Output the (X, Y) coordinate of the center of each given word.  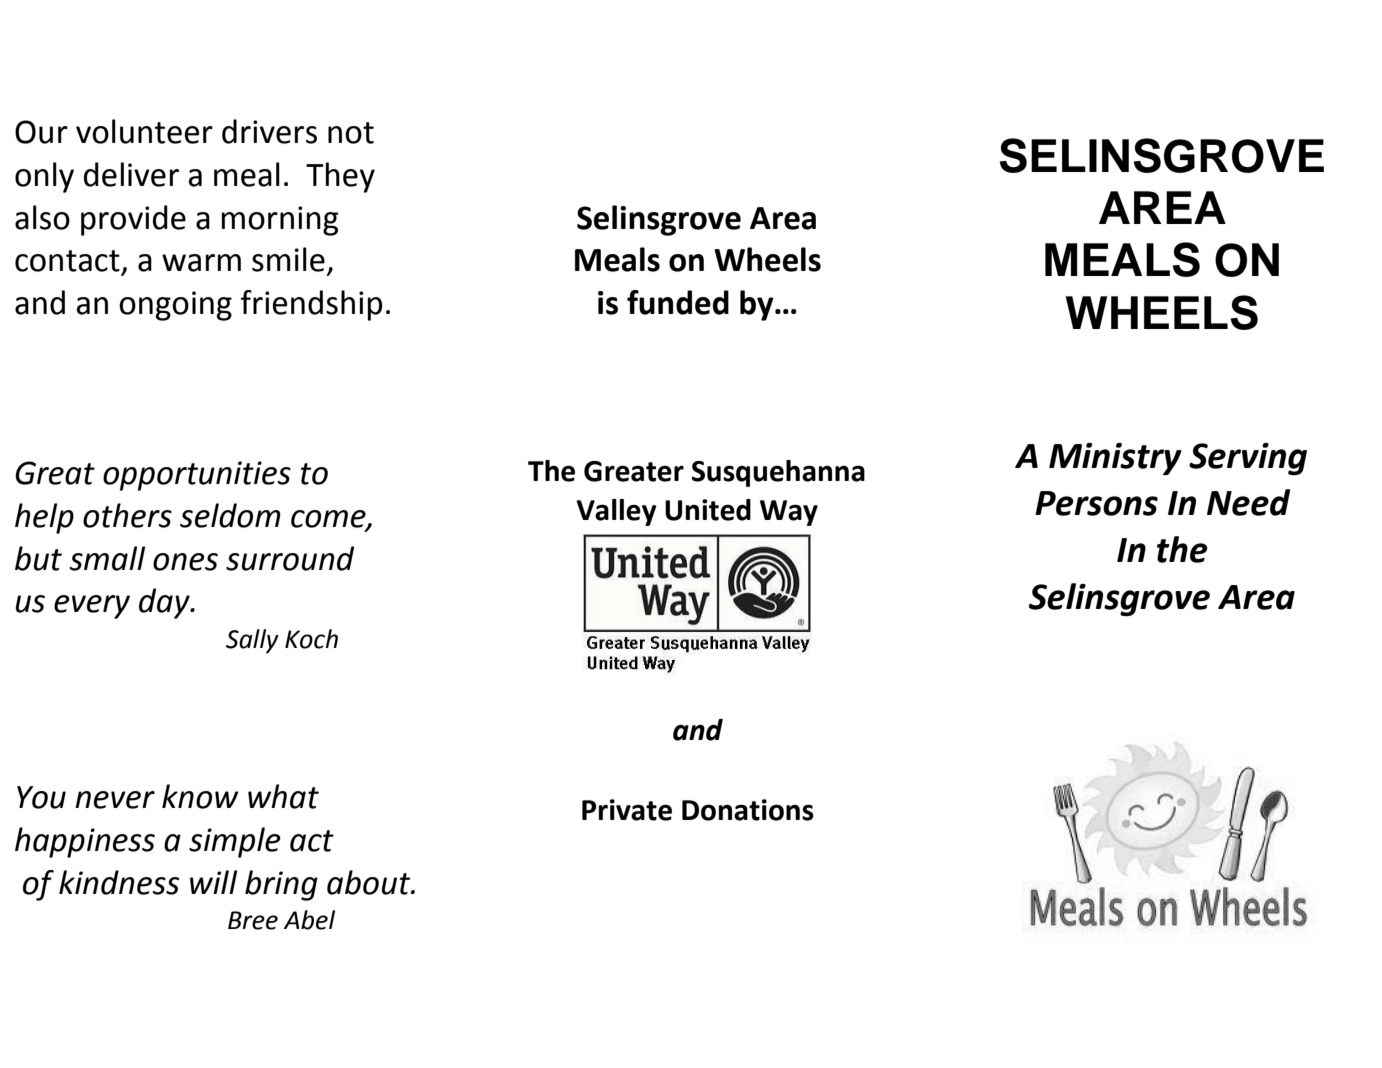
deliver (131, 174)
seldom (230, 515)
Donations (748, 810)
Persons (1096, 503)
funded (678, 302)
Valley (616, 512)
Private (627, 810)
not (351, 133)
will (213, 882)
